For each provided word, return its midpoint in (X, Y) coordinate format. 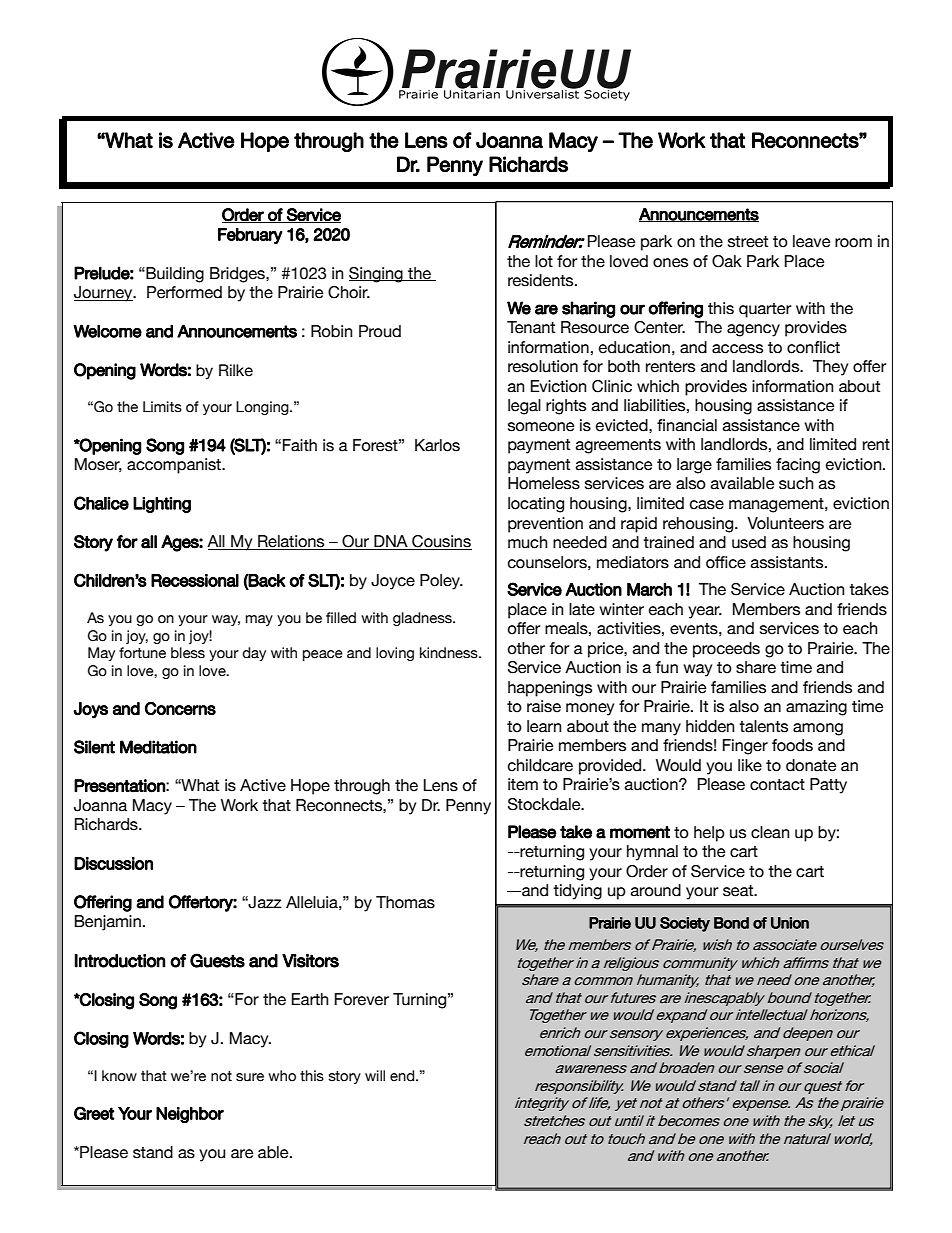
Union (790, 923)
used (749, 542)
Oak (727, 261)
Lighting (162, 505)
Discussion (113, 863)
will (375, 1075)
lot (544, 261)
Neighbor (190, 1115)
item (523, 784)
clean (770, 832)
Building (174, 275)
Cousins (441, 542)
